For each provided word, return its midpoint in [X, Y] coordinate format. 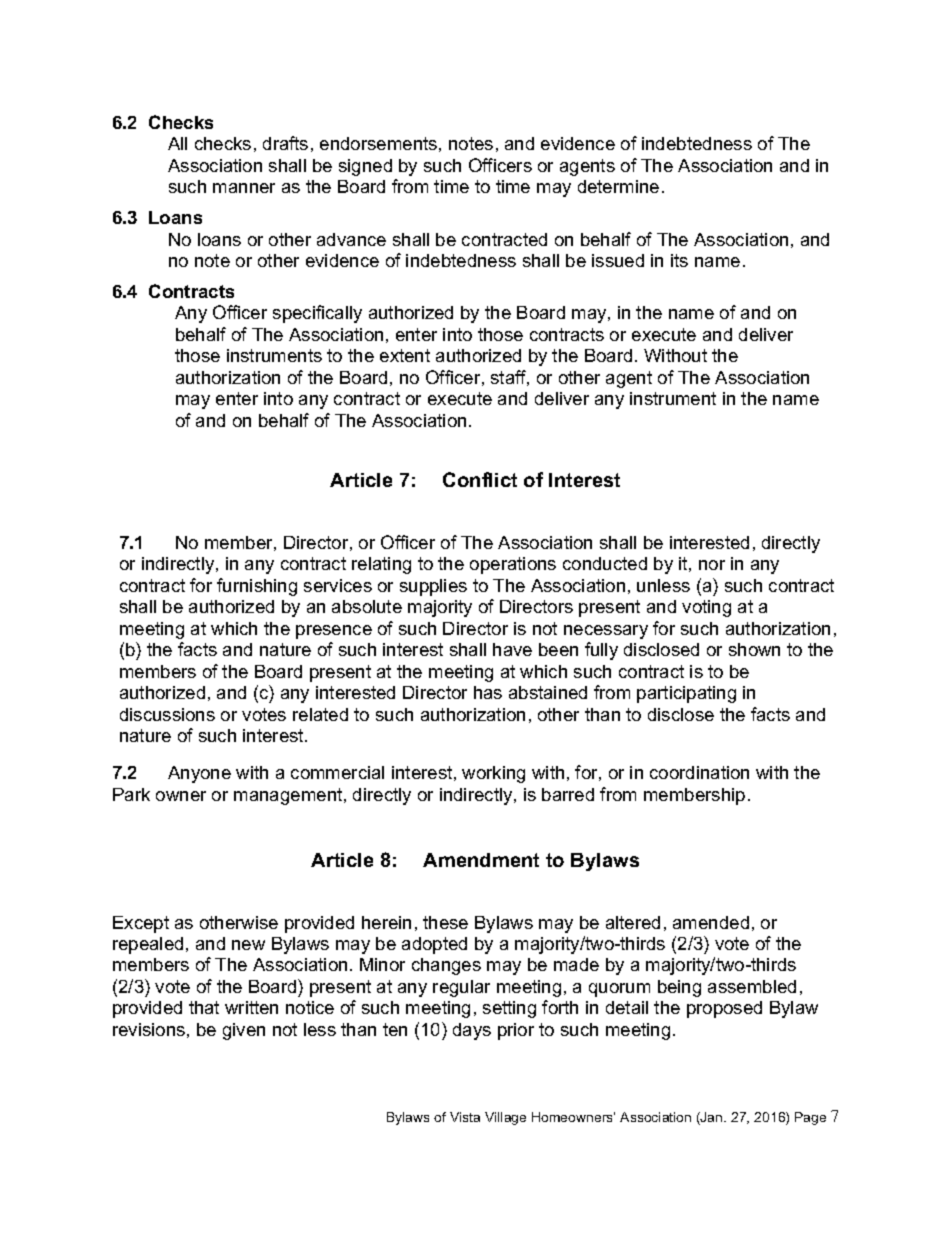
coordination [699, 772]
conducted [605, 563]
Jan [712, 1118]
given [244, 1031]
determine [618, 186]
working [493, 774]
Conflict [480, 479]
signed [365, 167]
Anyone [199, 774]
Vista [465, 1117]
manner [244, 188]
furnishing [257, 587]
